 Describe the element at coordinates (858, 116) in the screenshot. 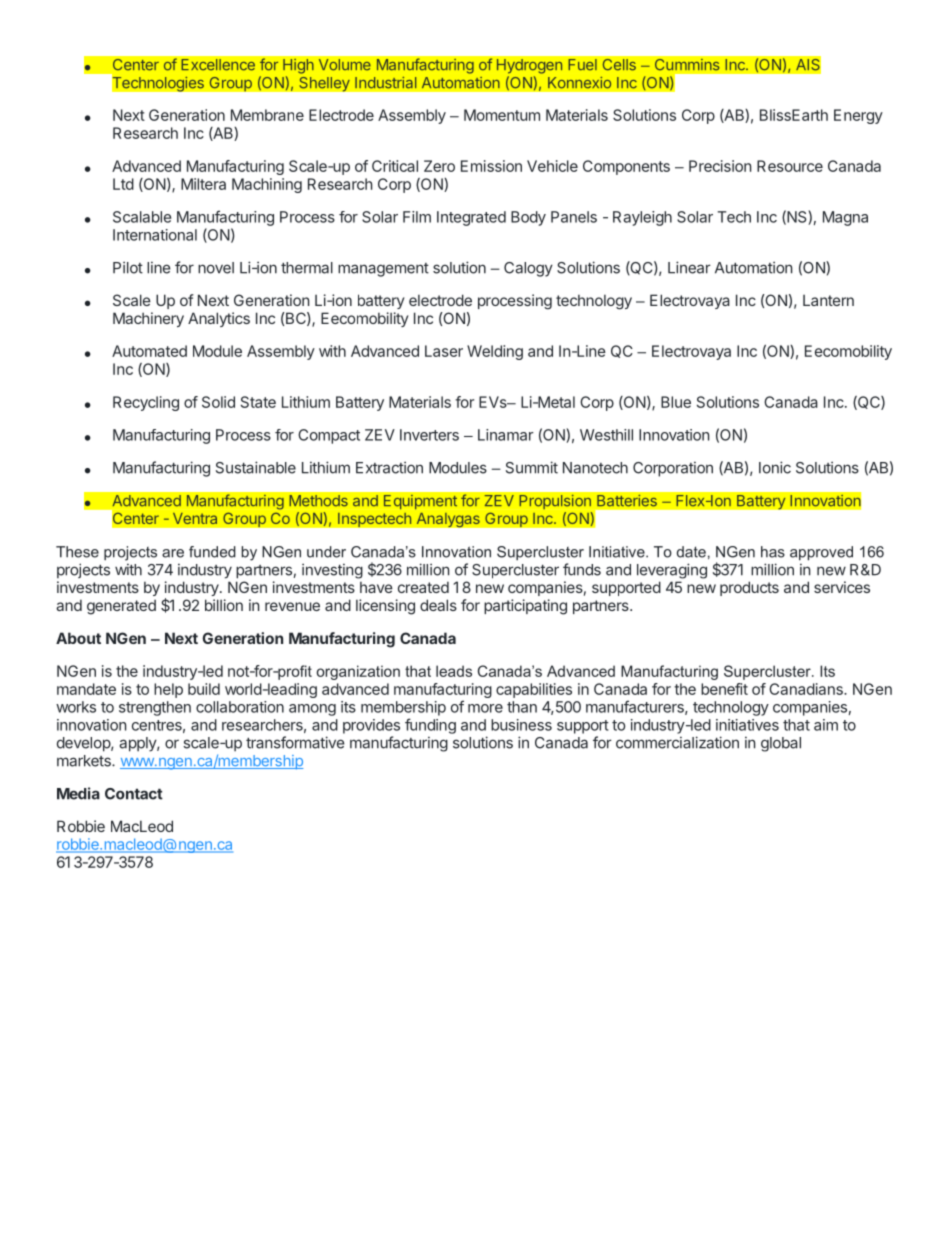

I see `Energy` at that location.
